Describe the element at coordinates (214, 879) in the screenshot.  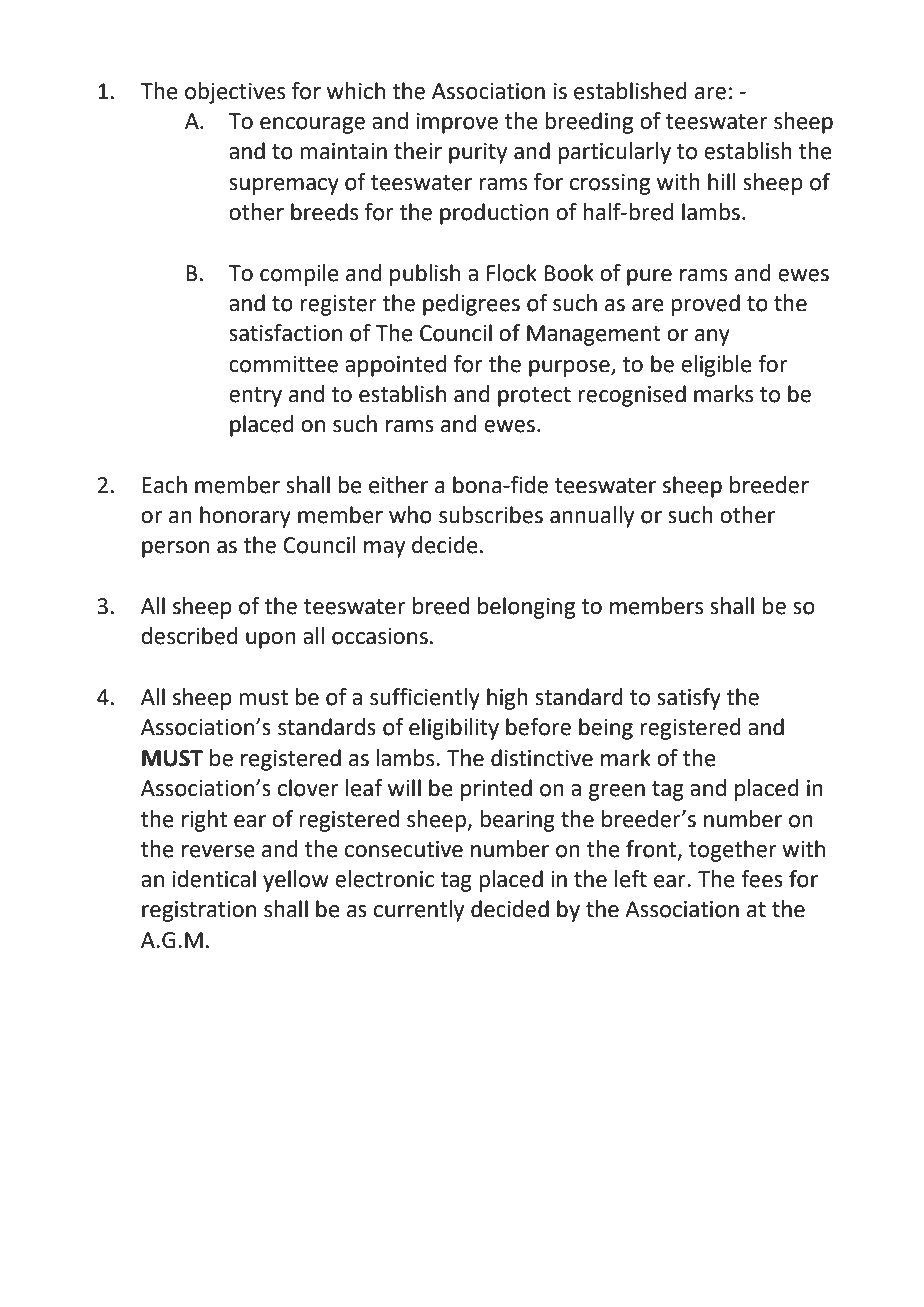
I see `identical` at that location.
